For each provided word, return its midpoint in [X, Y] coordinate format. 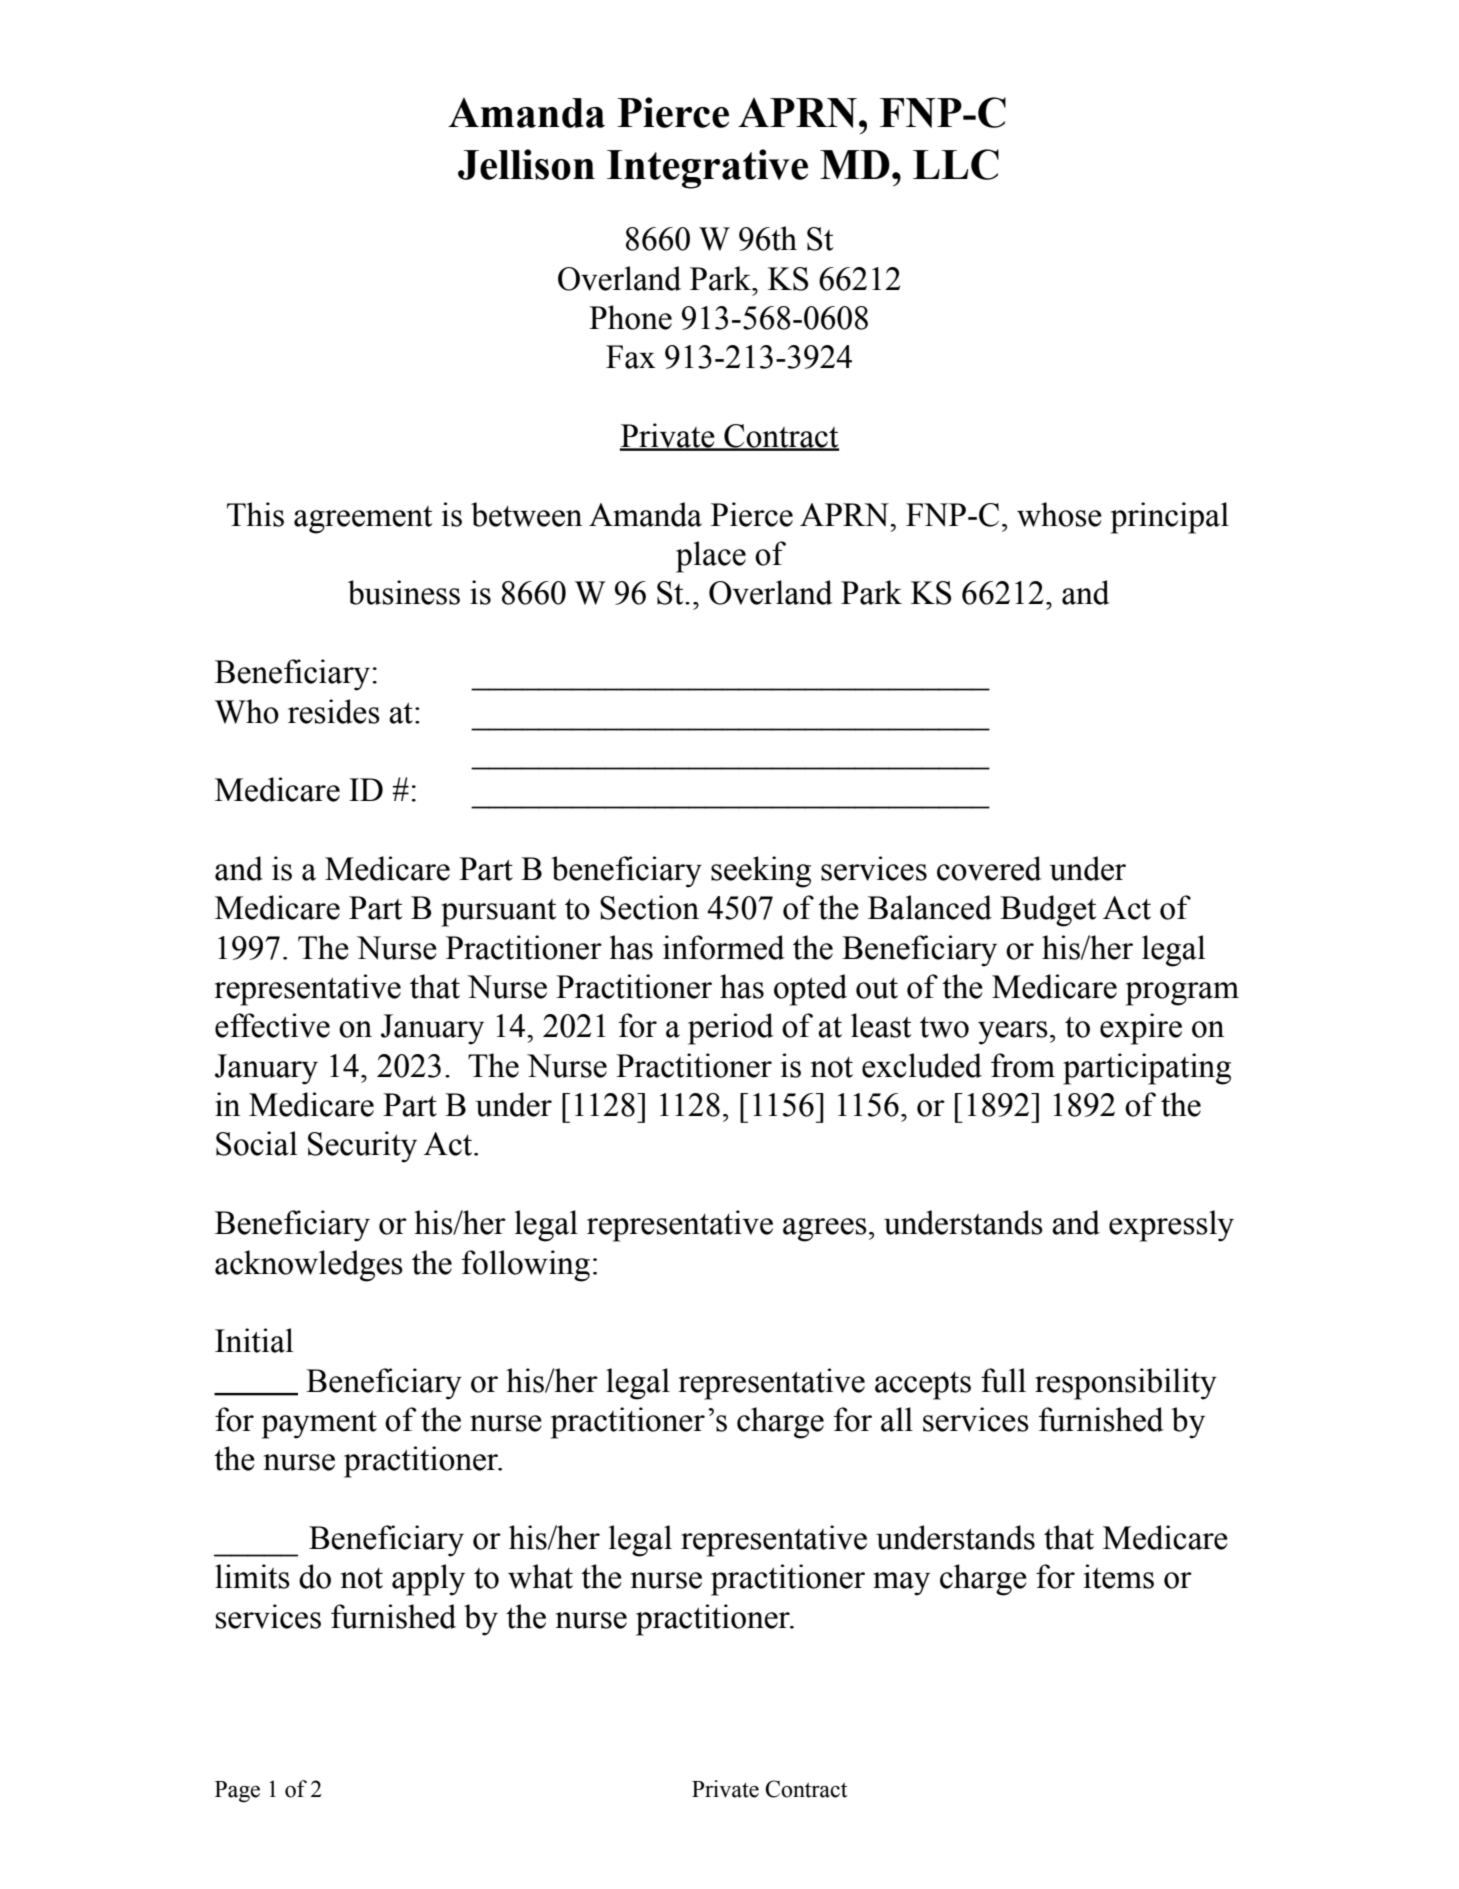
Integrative [707, 169]
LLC [956, 164]
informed [724, 947]
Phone [630, 317]
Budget [1048, 911]
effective [272, 1025]
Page [237, 1792]
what [540, 1576]
